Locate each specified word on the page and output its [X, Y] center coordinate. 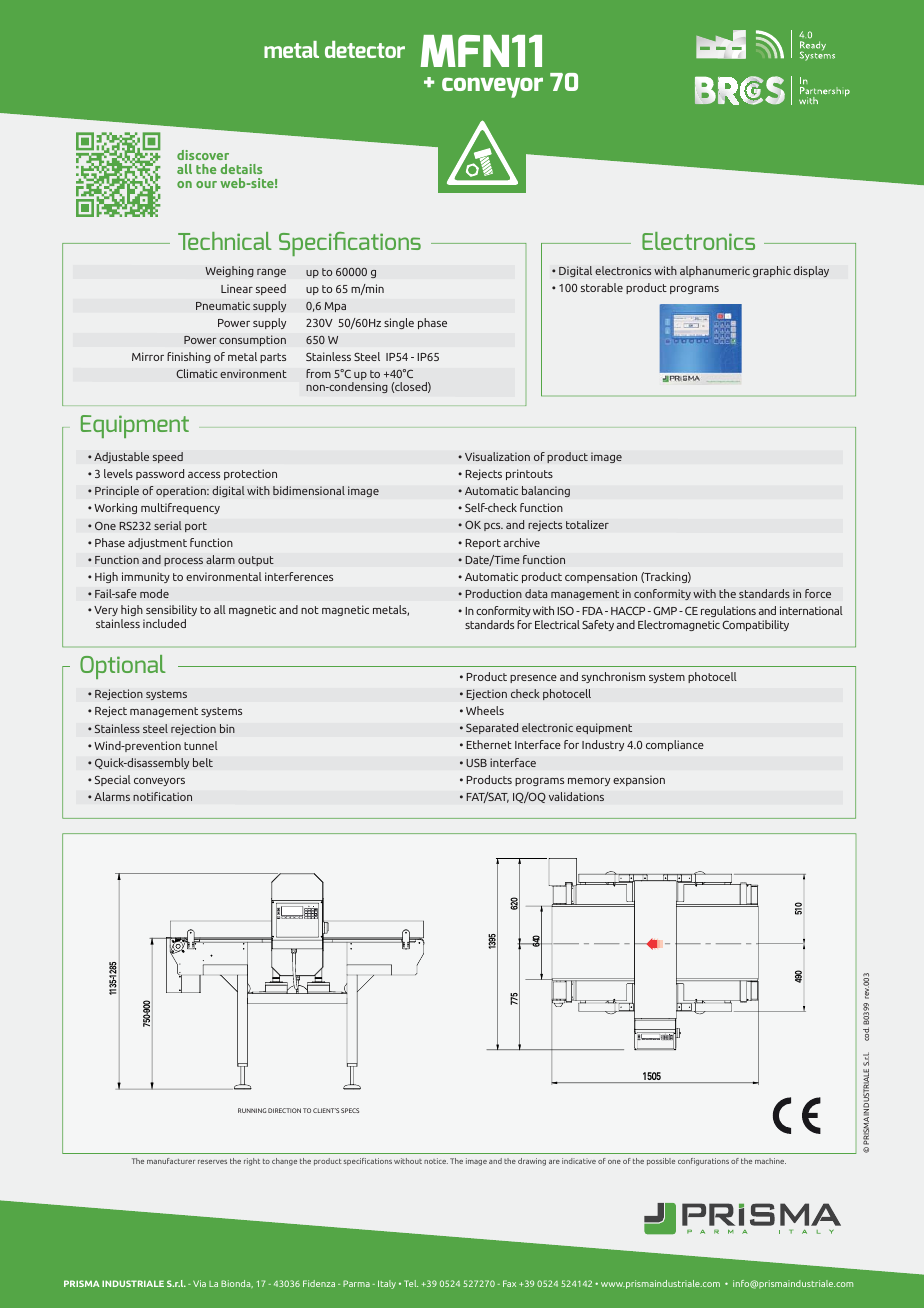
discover [203, 155]
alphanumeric [715, 271]
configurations [703, 1162]
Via [199, 1283]
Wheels [485, 710]
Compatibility [755, 625]
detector [365, 49]
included [164, 623]
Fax [509, 1283]
